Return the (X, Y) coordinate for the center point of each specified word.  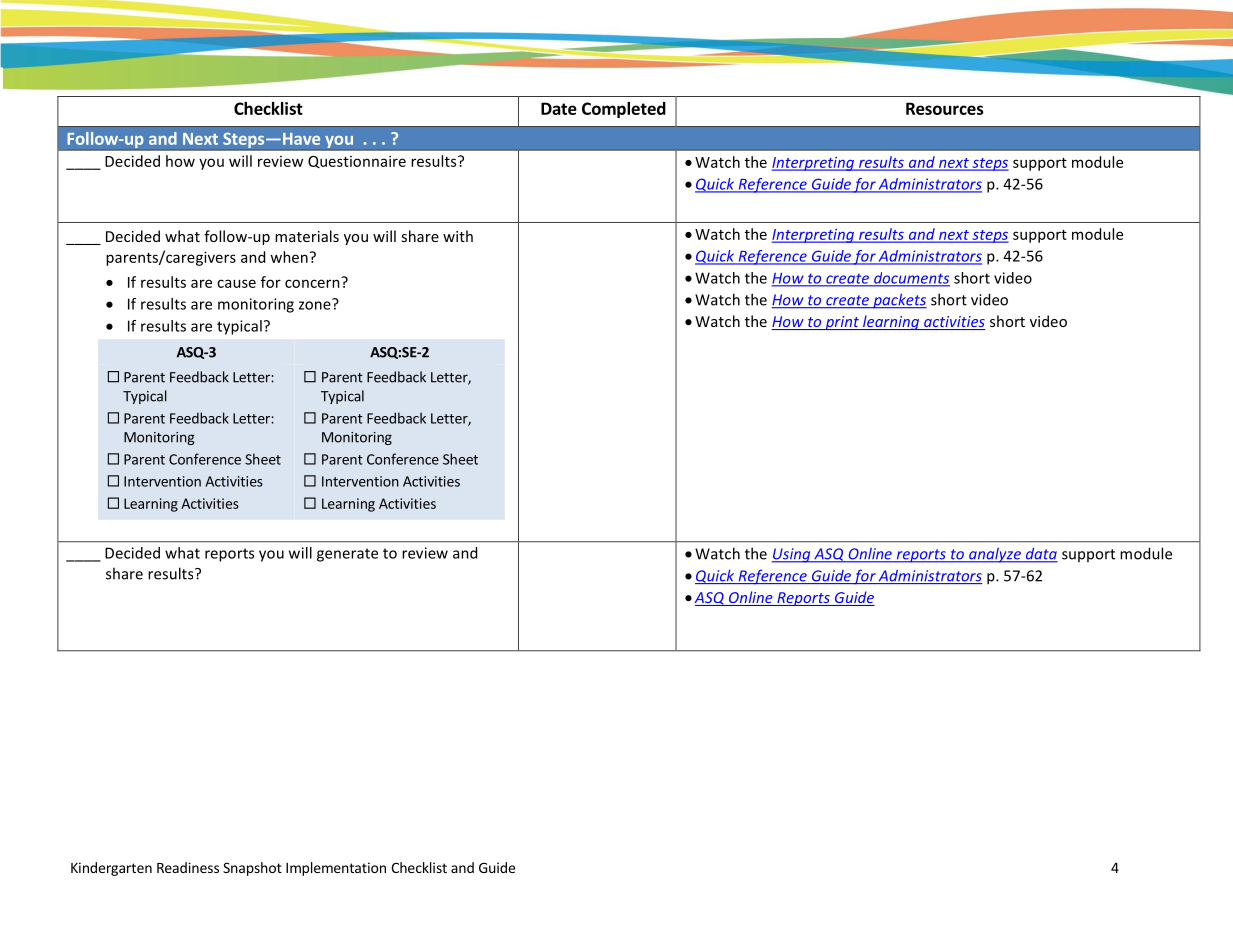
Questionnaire (357, 161)
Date (559, 108)
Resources (945, 108)
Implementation (336, 869)
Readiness (188, 867)
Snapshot (252, 869)
